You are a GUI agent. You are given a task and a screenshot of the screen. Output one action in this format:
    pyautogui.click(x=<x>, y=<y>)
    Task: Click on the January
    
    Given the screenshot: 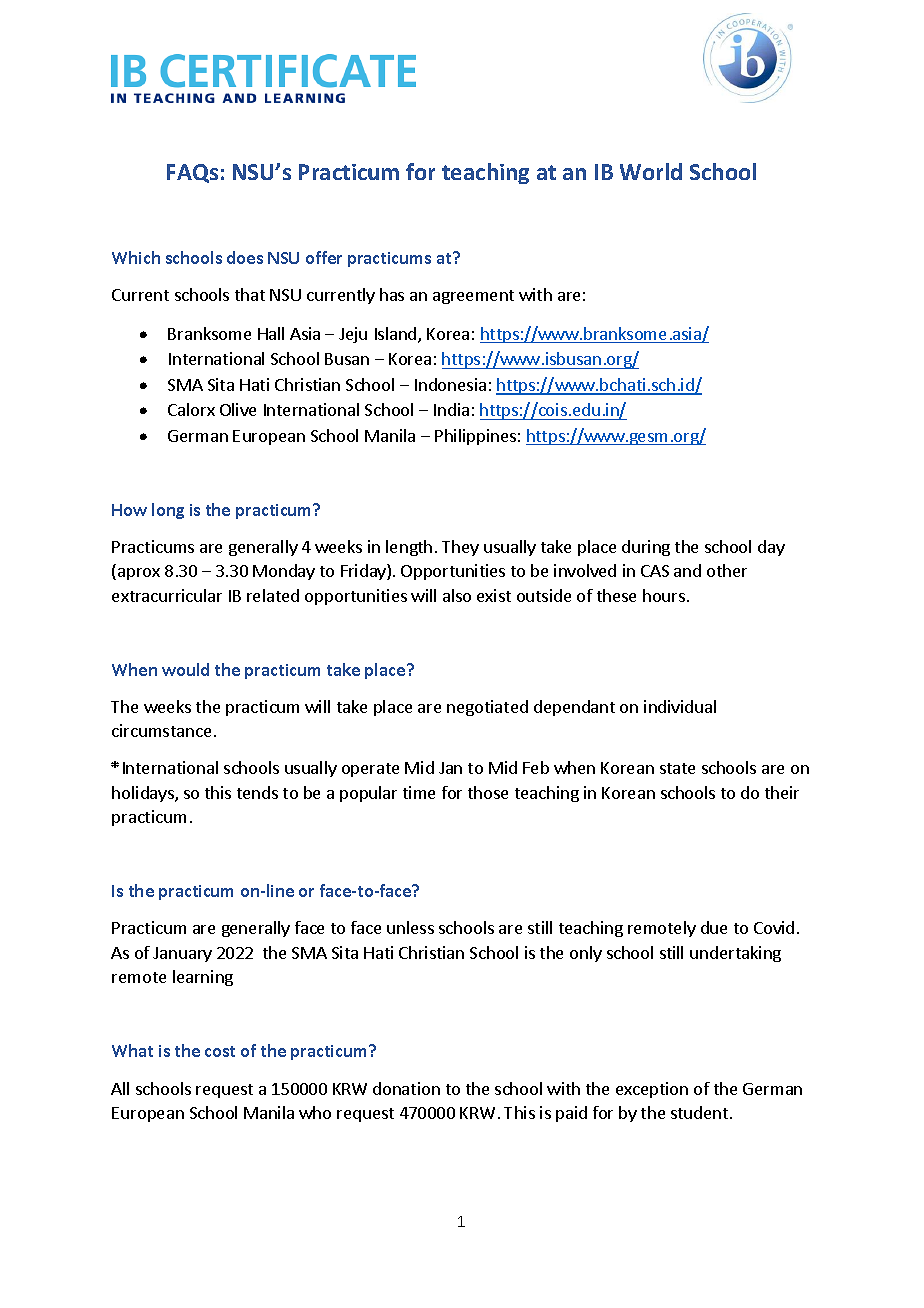 What is the action you would take?
    pyautogui.click(x=182, y=954)
